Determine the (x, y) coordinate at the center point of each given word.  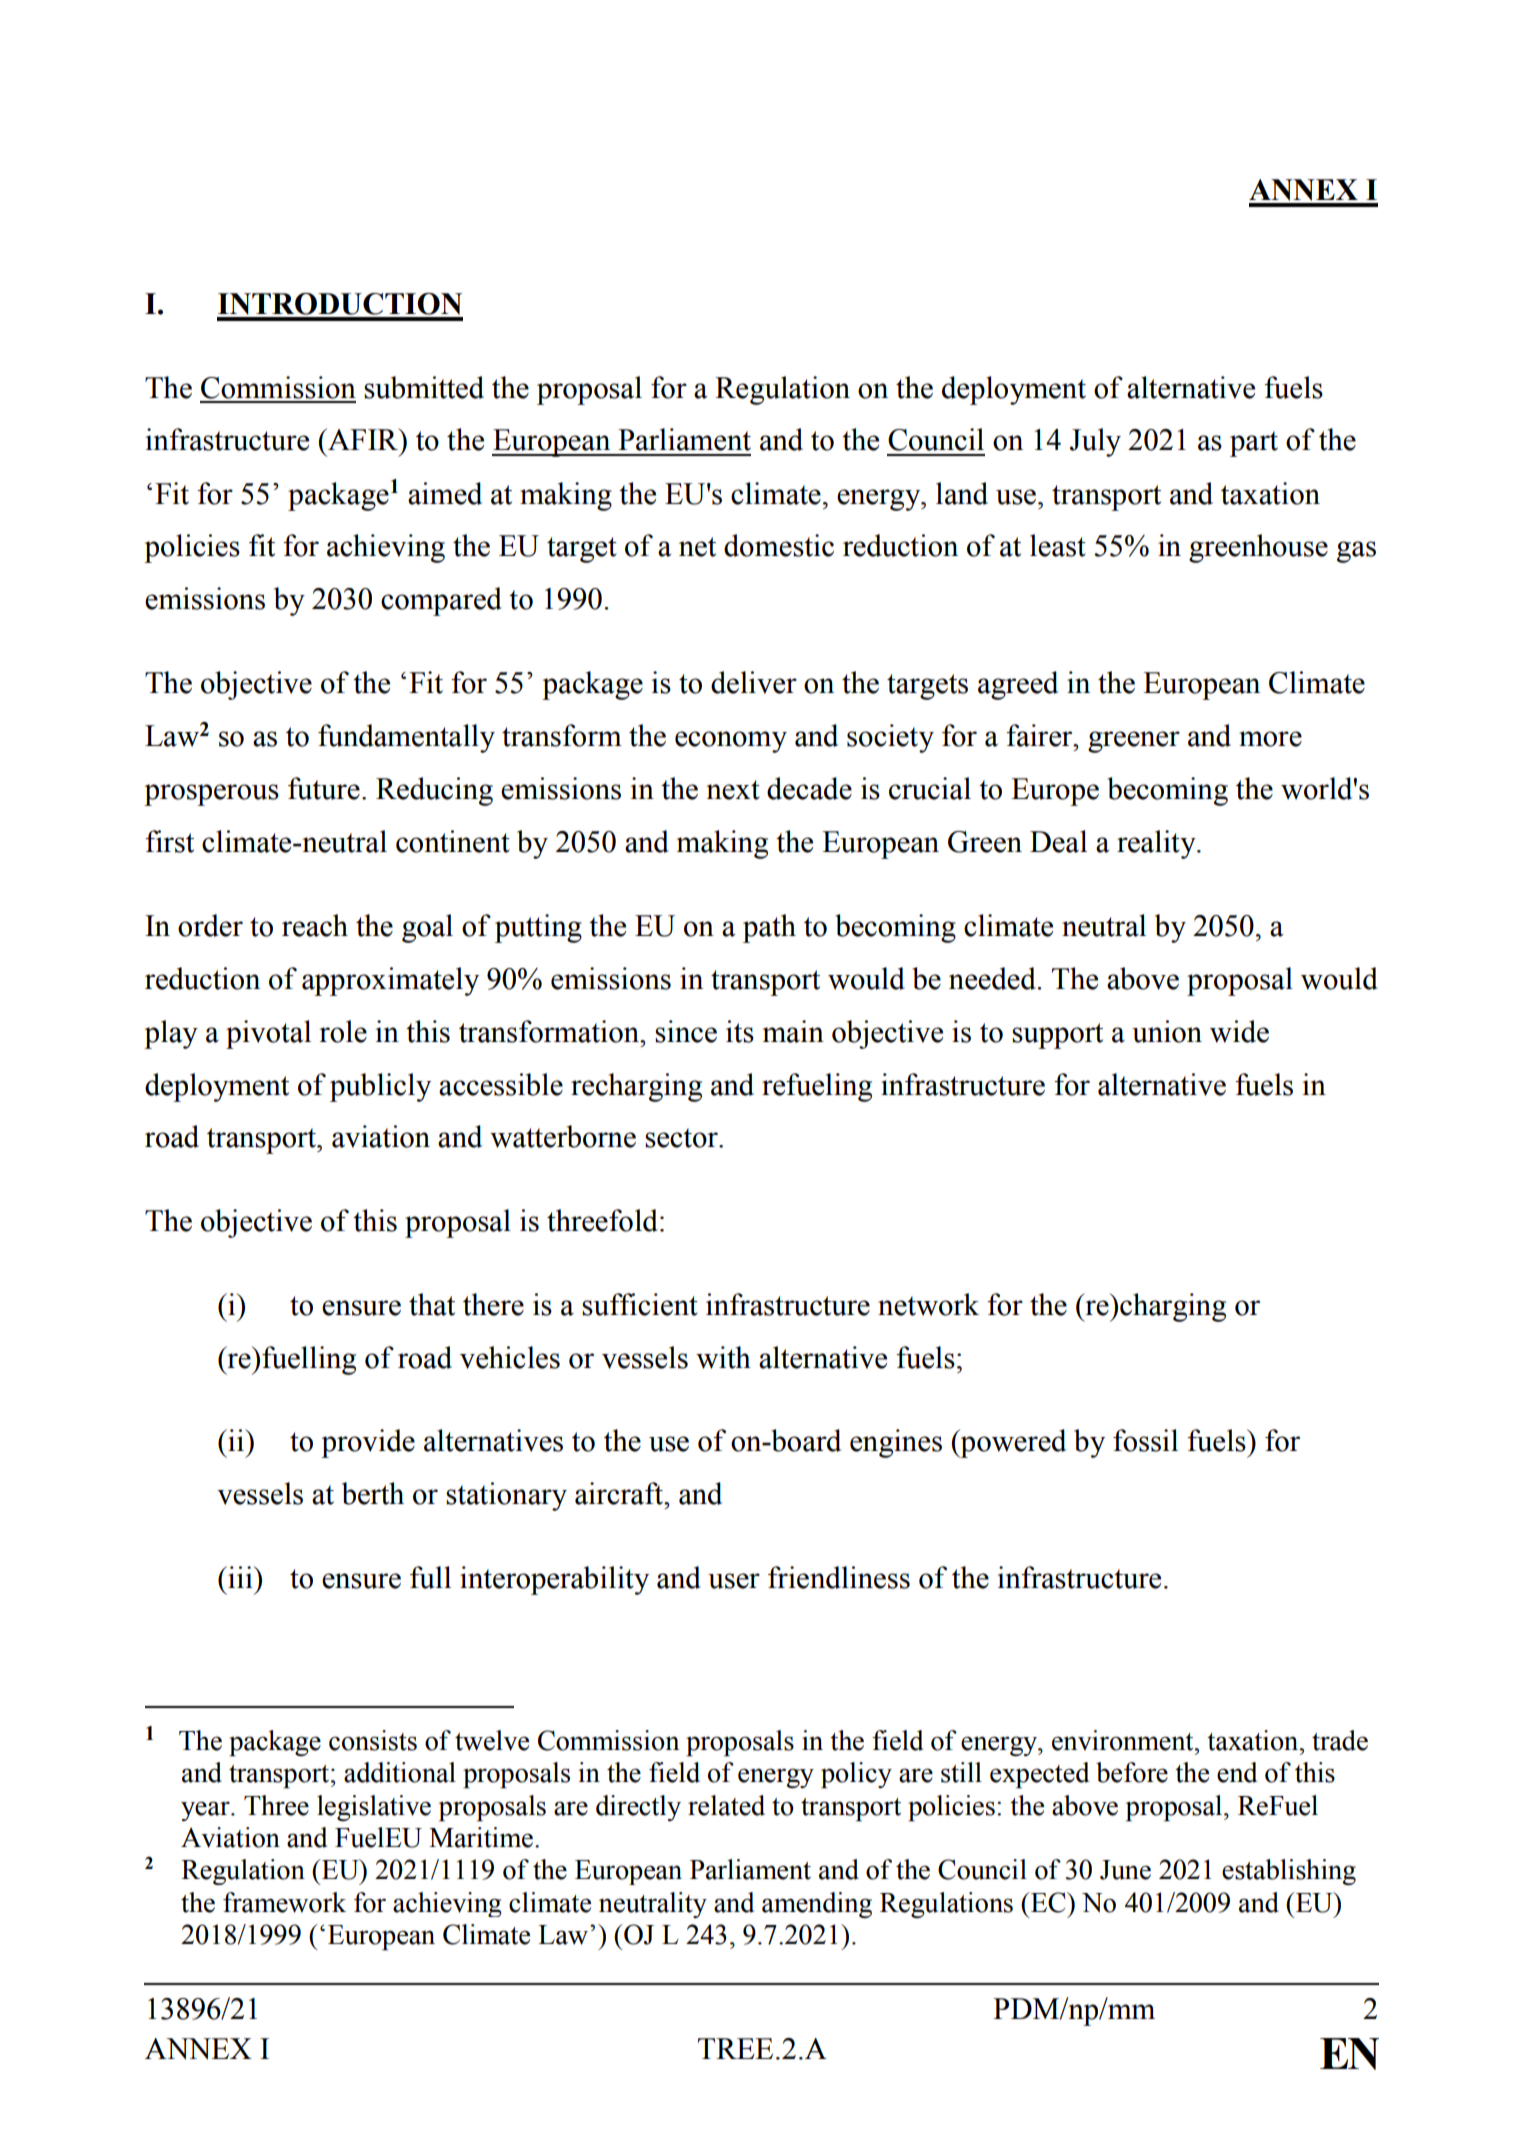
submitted (424, 387)
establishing (1289, 1872)
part (1254, 444)
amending (817, 1905)
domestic (779, 545)
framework (284, 1902)
